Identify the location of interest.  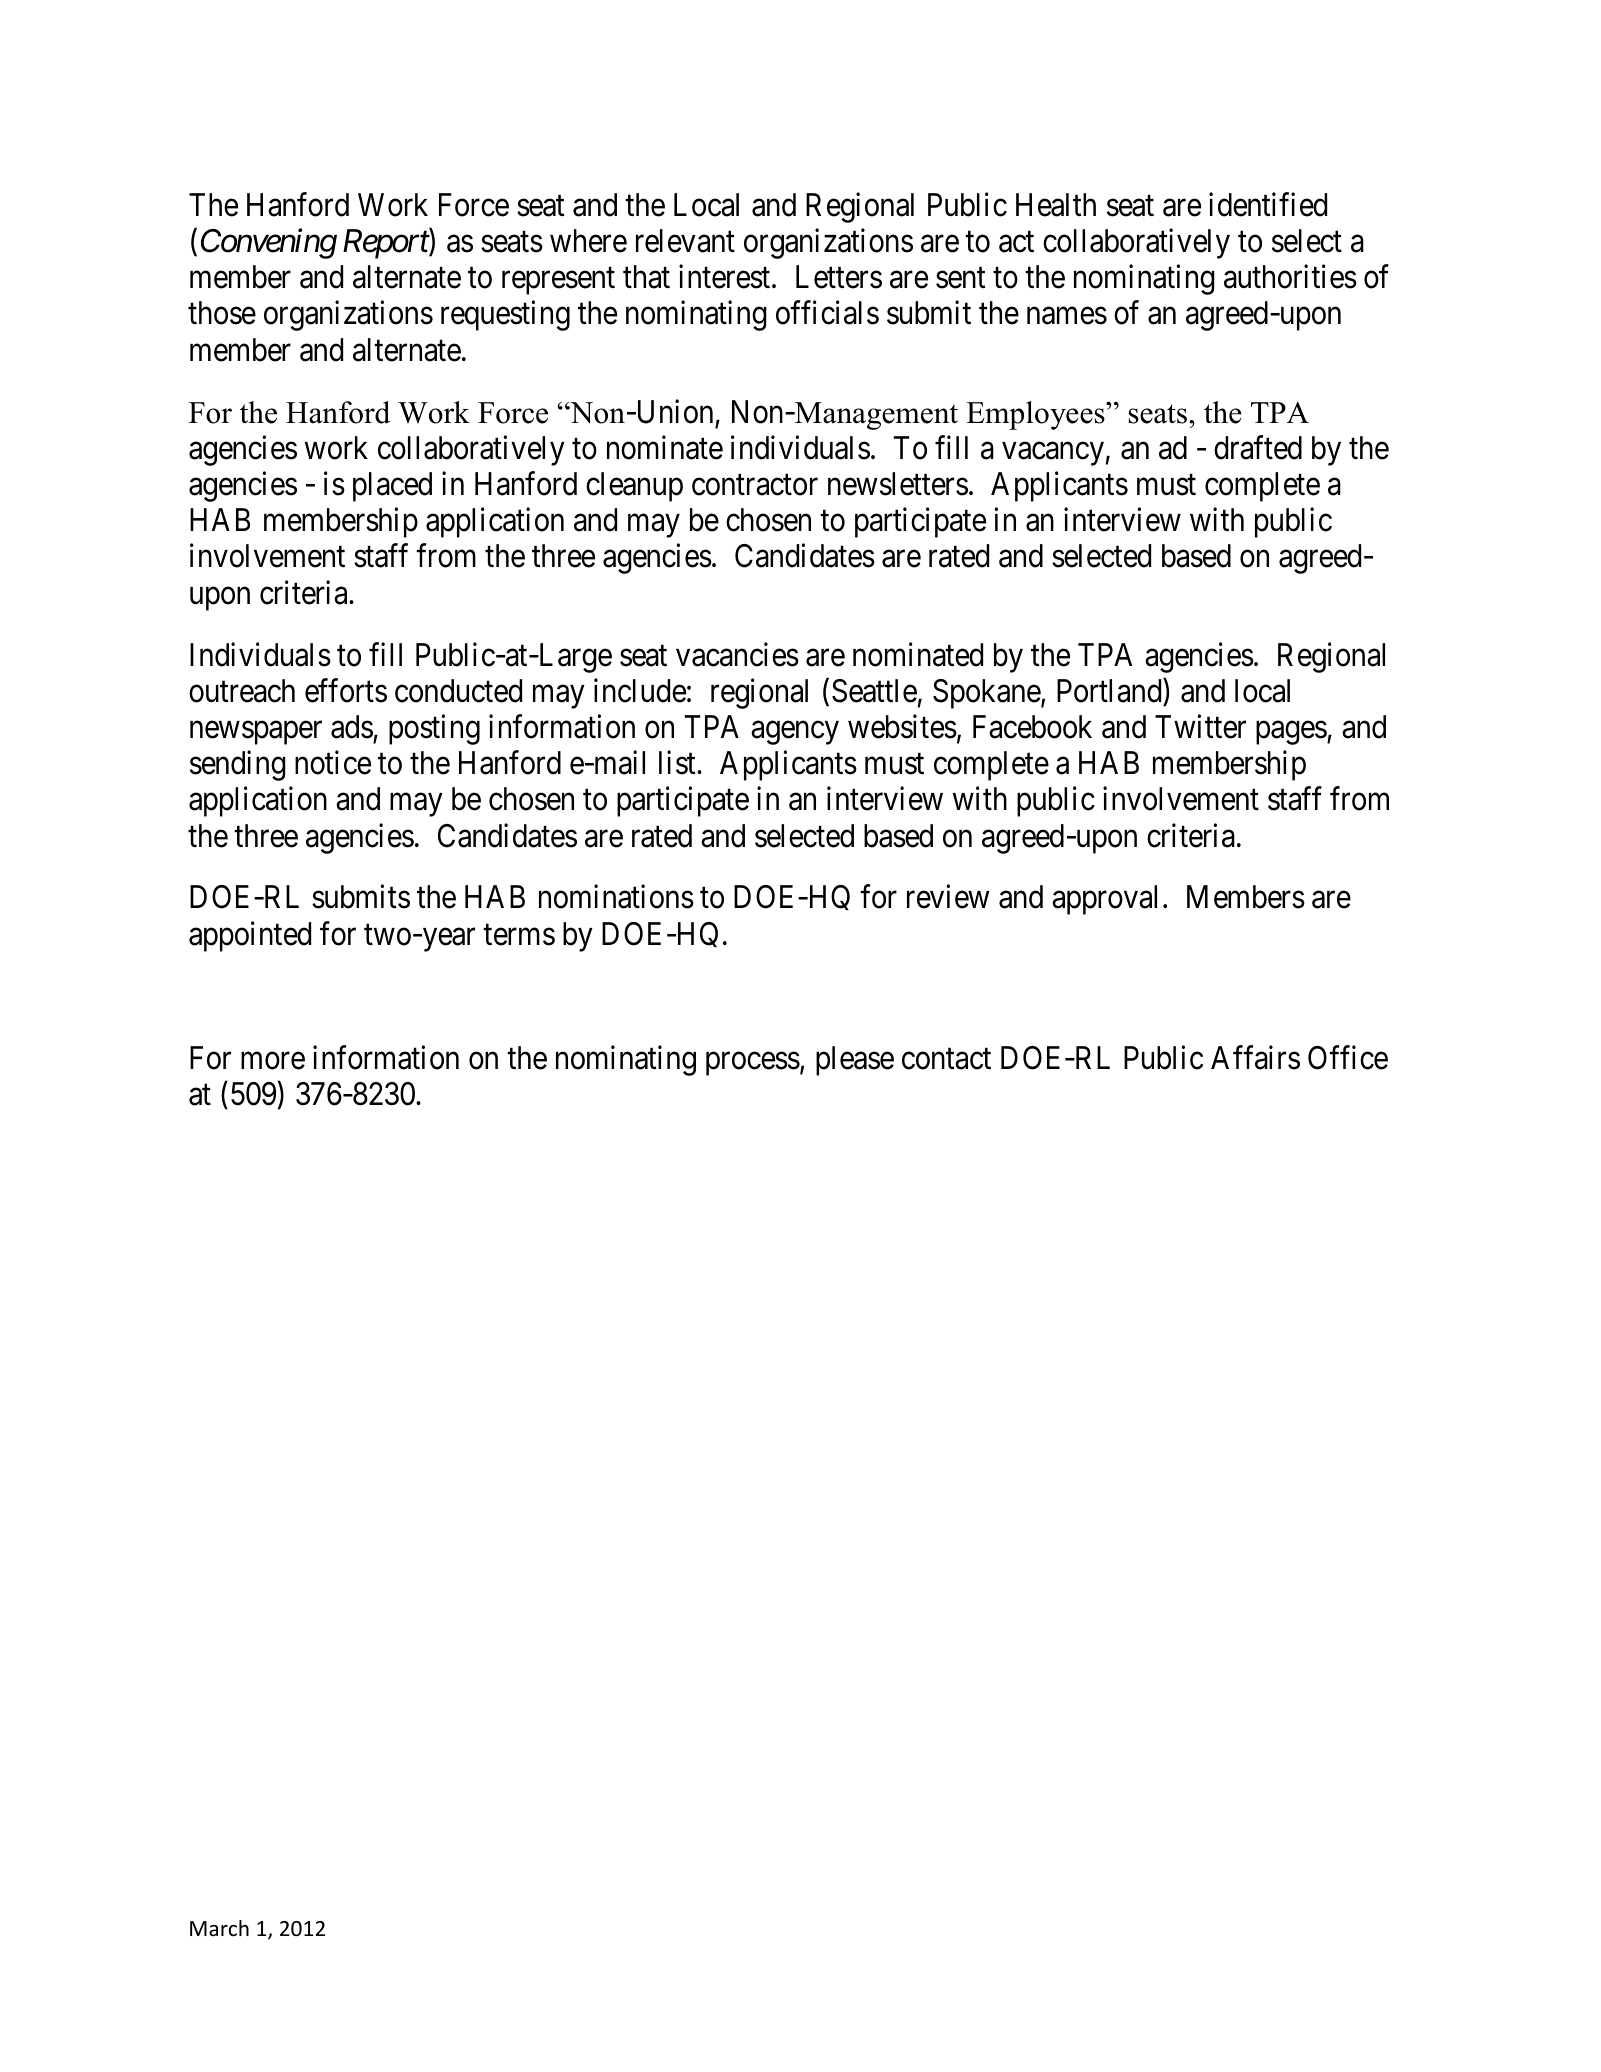
(726, 277).
